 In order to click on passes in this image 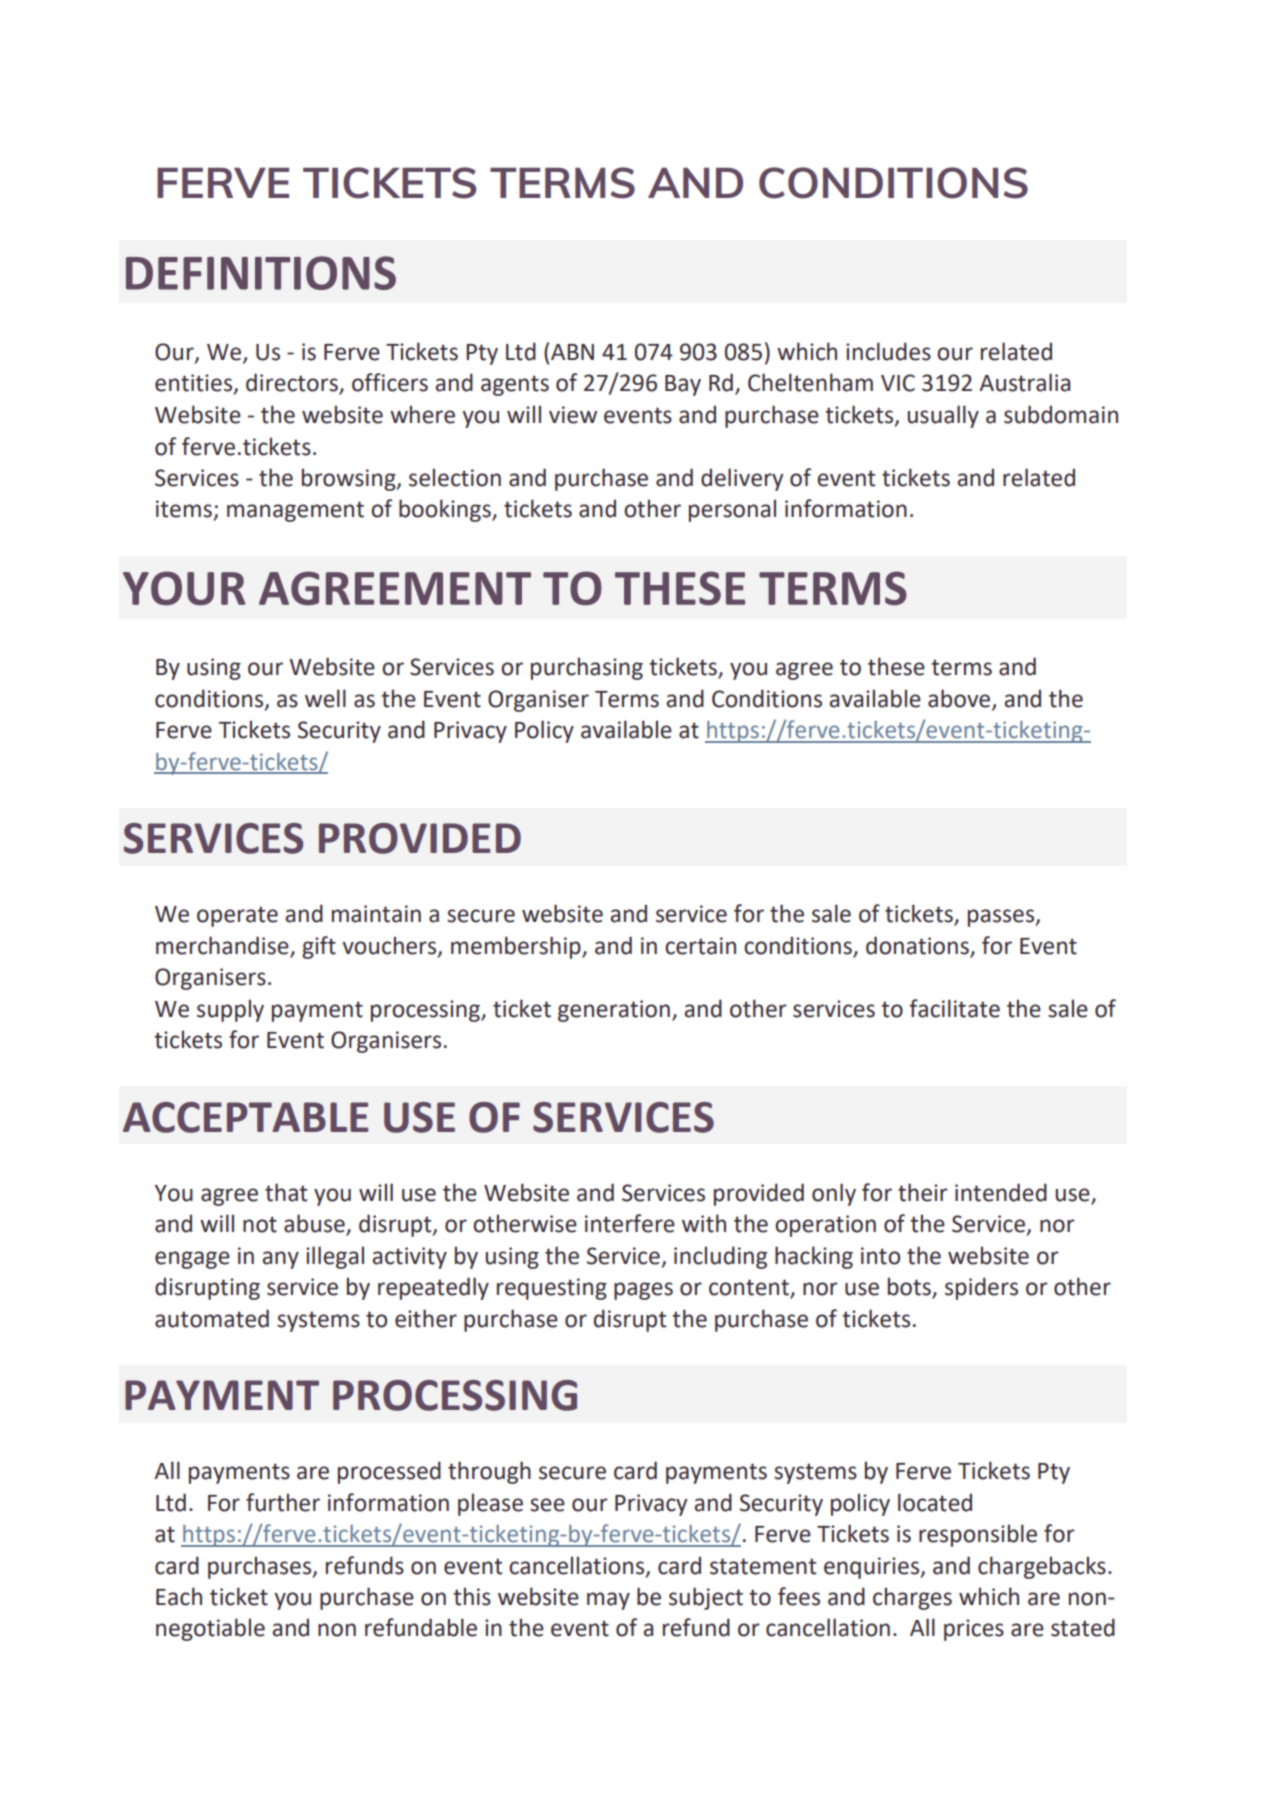, I will do `click(1002, 918)`.
